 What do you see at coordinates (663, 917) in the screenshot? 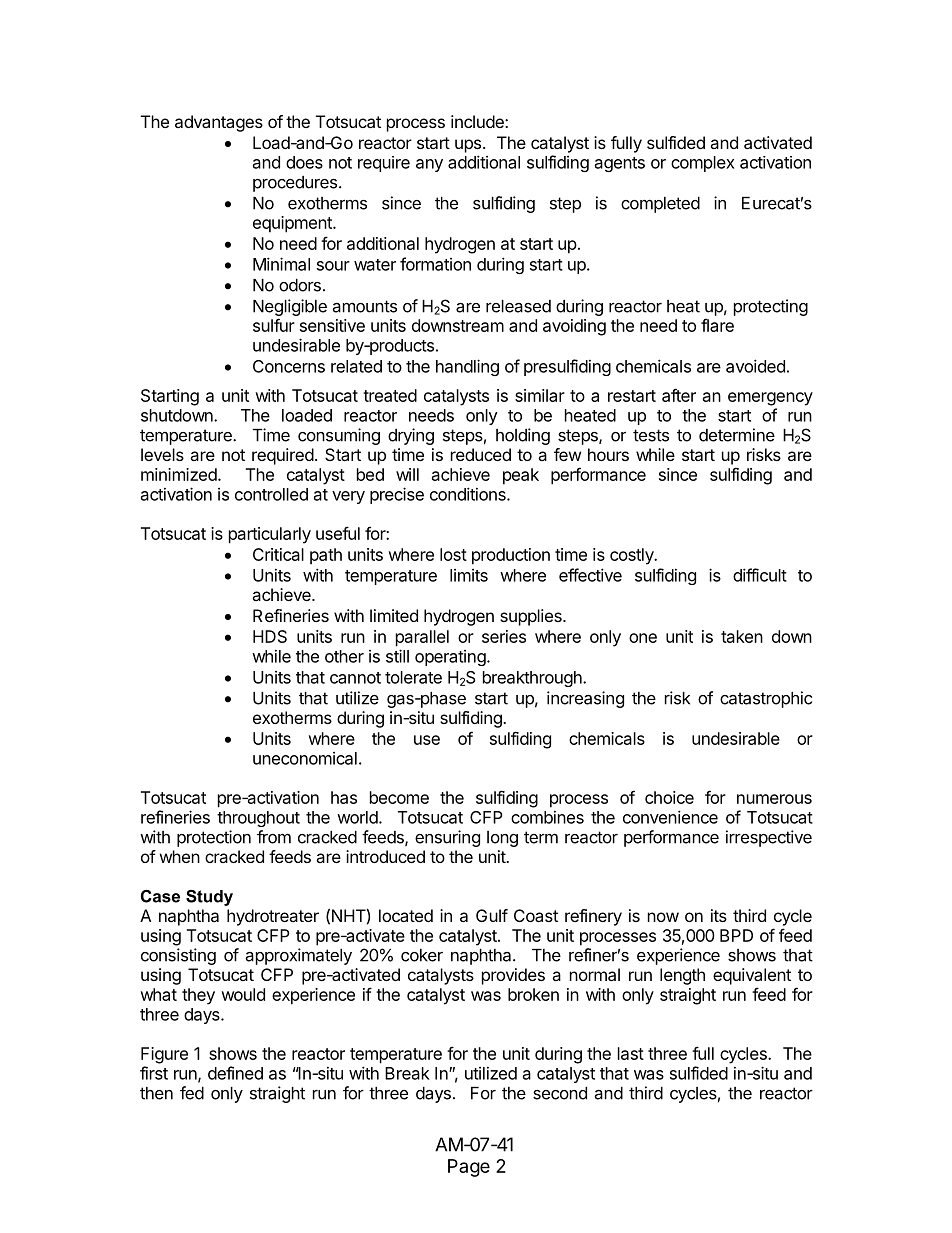
I see `now` at bounding box center [663, 917].
